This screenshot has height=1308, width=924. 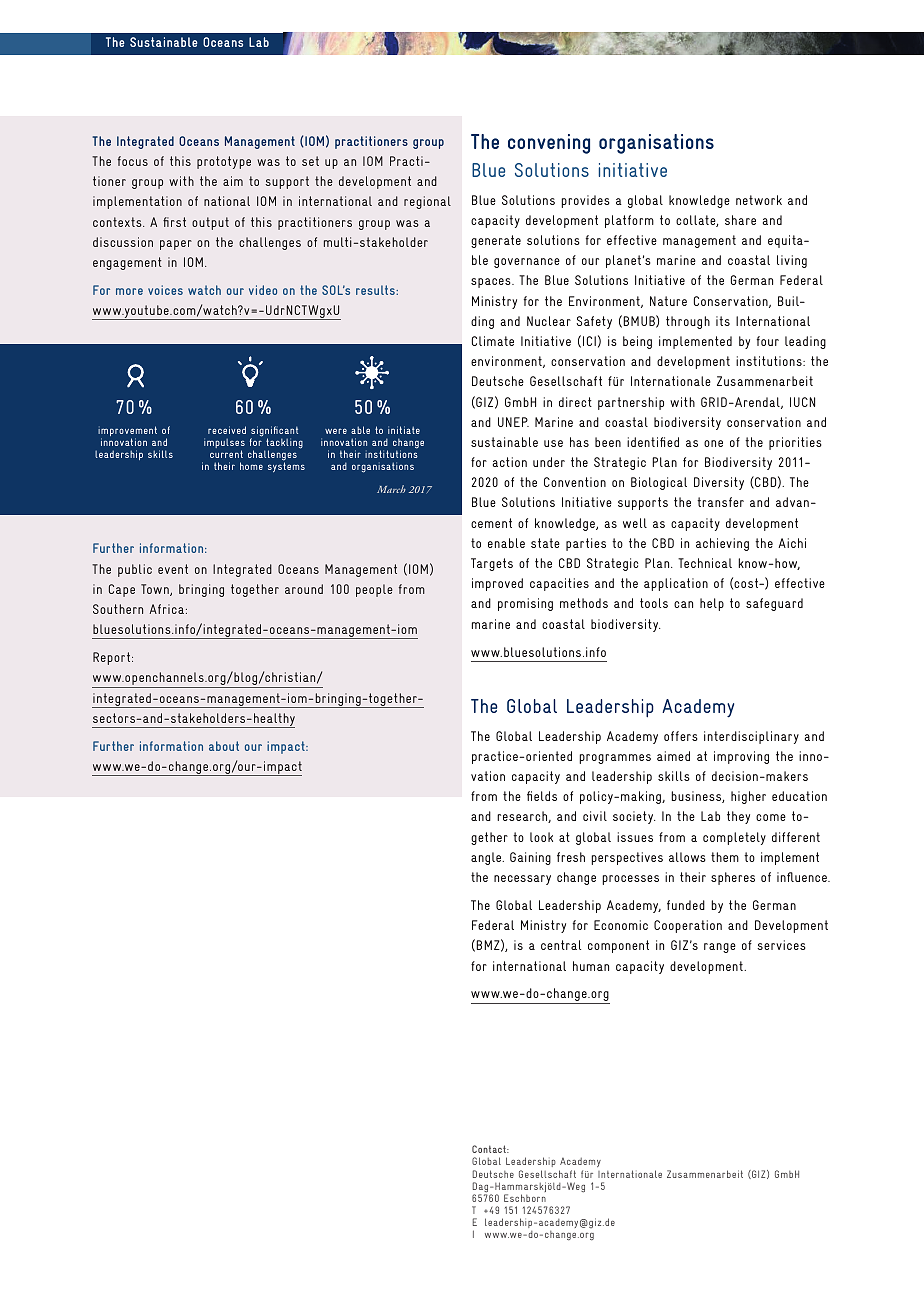 What do you see at coordinates (224, 746) in the screenshot?
I see `about` at bounding box center [224, 746].
